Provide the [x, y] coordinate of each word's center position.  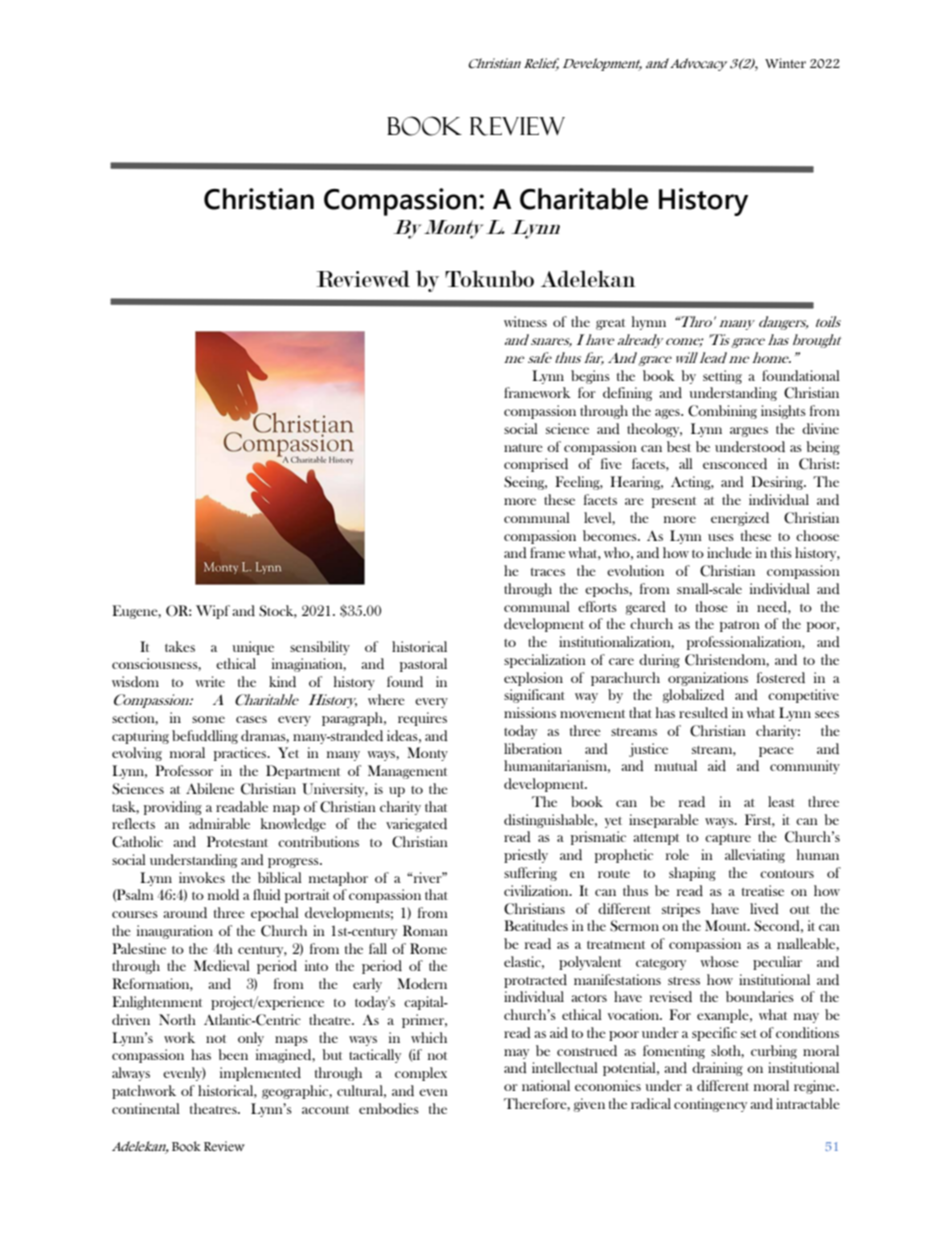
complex [421, 1074]
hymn [649, 323]
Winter [785, 63]
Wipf [213, 612]
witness [525, 321]
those [712, 606]
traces [548, 572]
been [233, 1054]
